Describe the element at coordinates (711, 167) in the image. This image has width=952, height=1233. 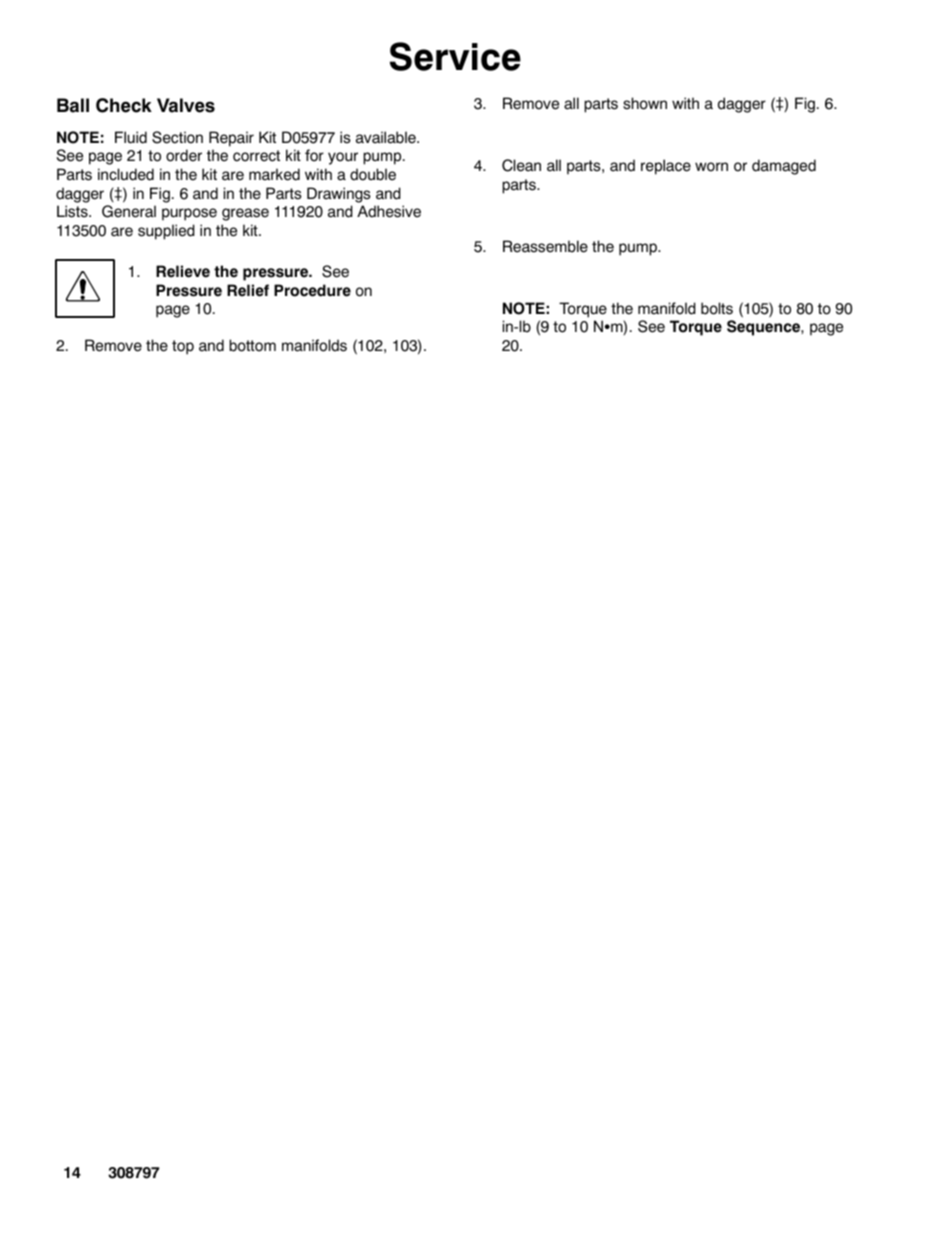
I see `worn` at that location.
